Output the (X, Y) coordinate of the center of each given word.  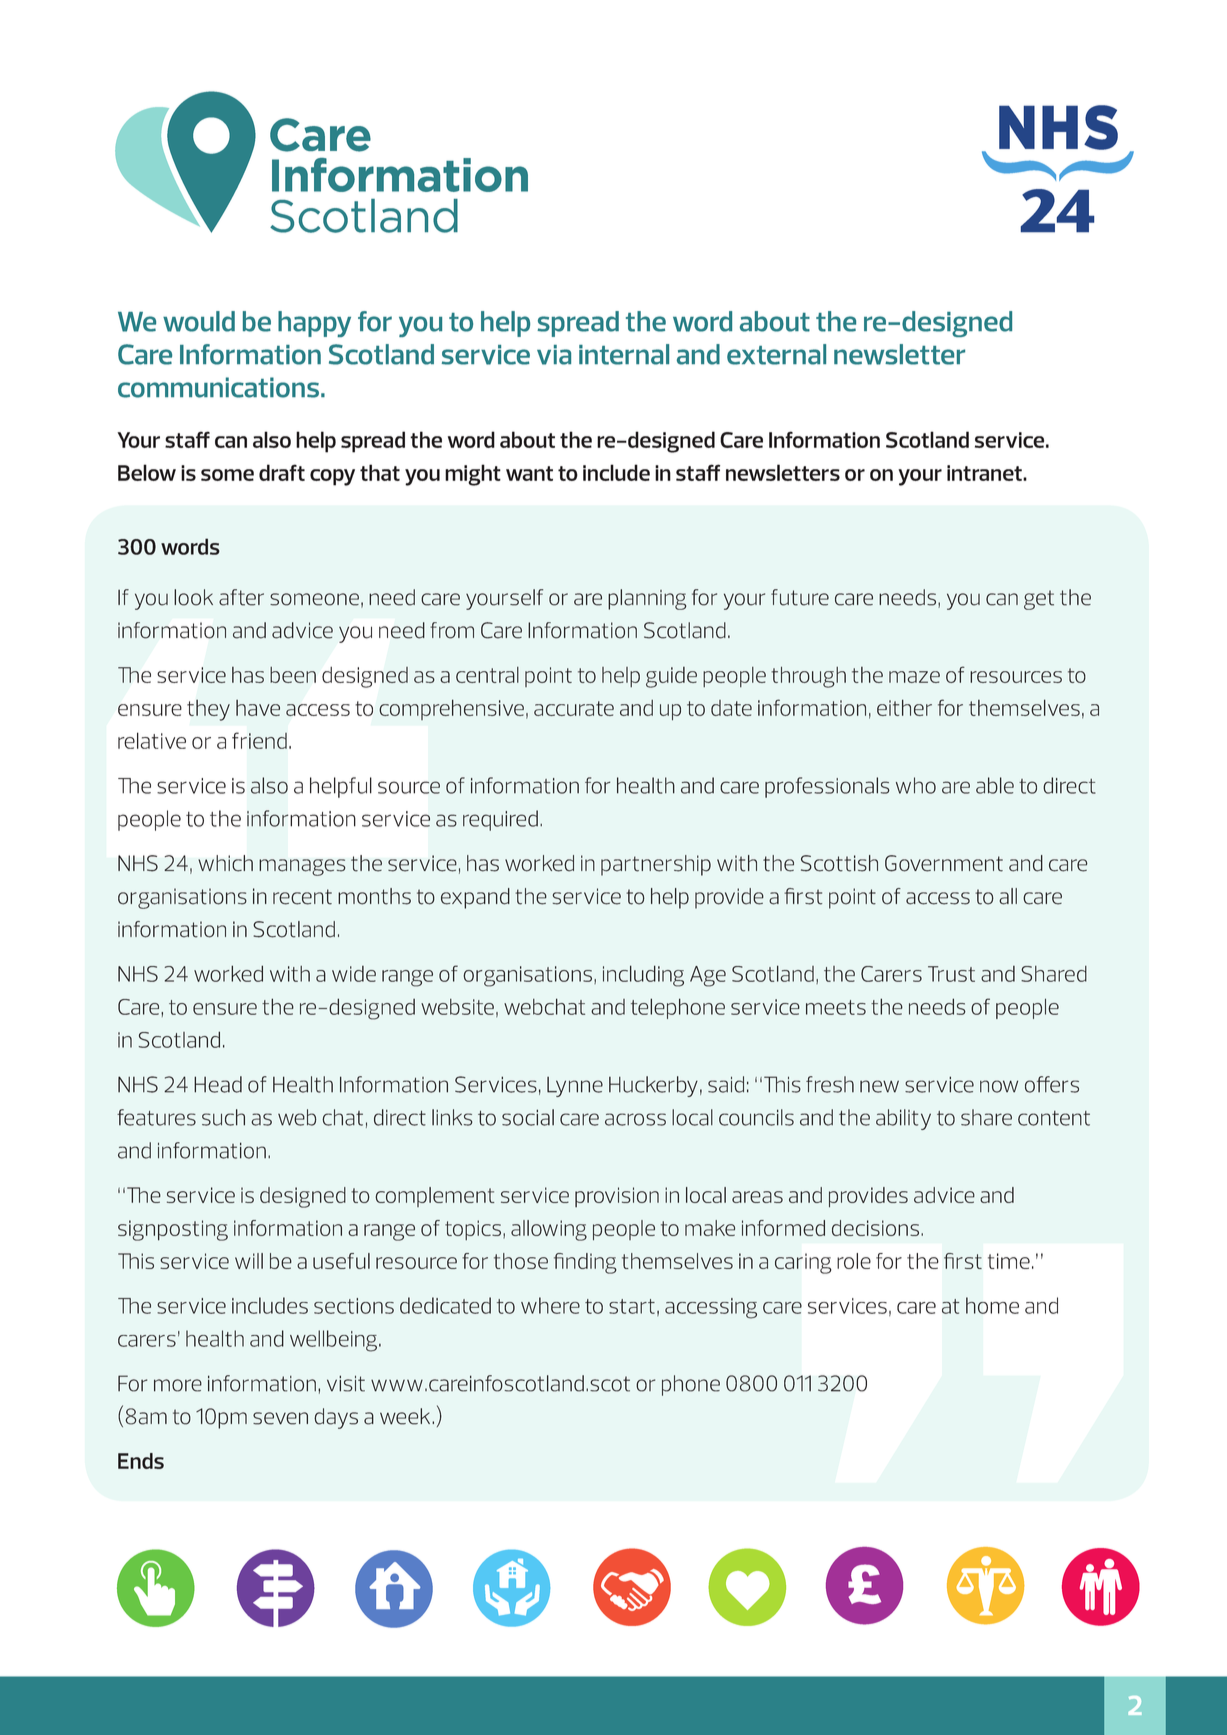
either (904, 707)
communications (218, 387)
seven (280, 1418)
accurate (574, 708)
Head (218, 1084)
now (999, 1086)
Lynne (575, 1087)
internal (624, 354)
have (258, 708)
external (776, 354)
